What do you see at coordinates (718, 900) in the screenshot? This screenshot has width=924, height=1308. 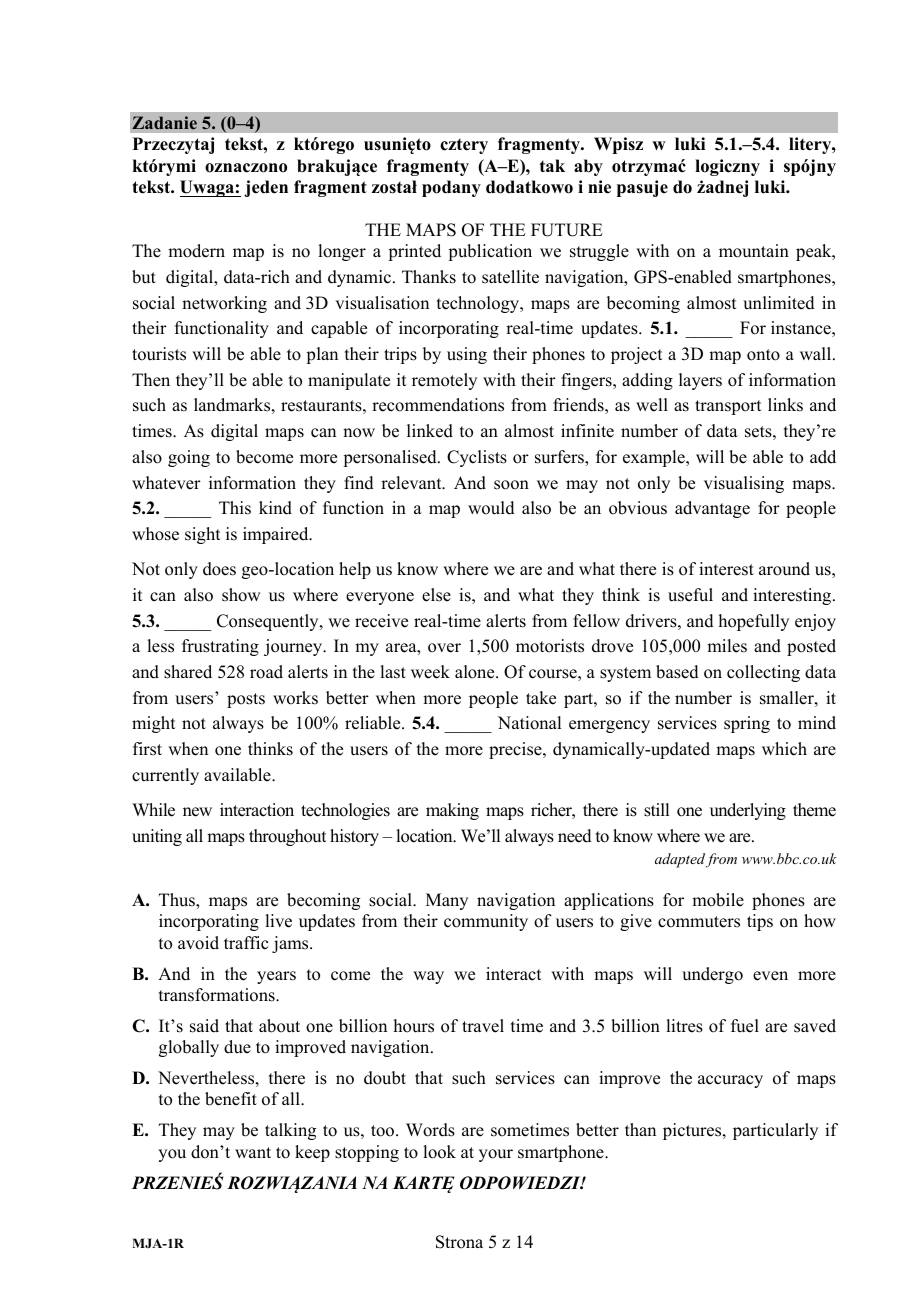 I see `mobile` at bounding box center [718, 900].
